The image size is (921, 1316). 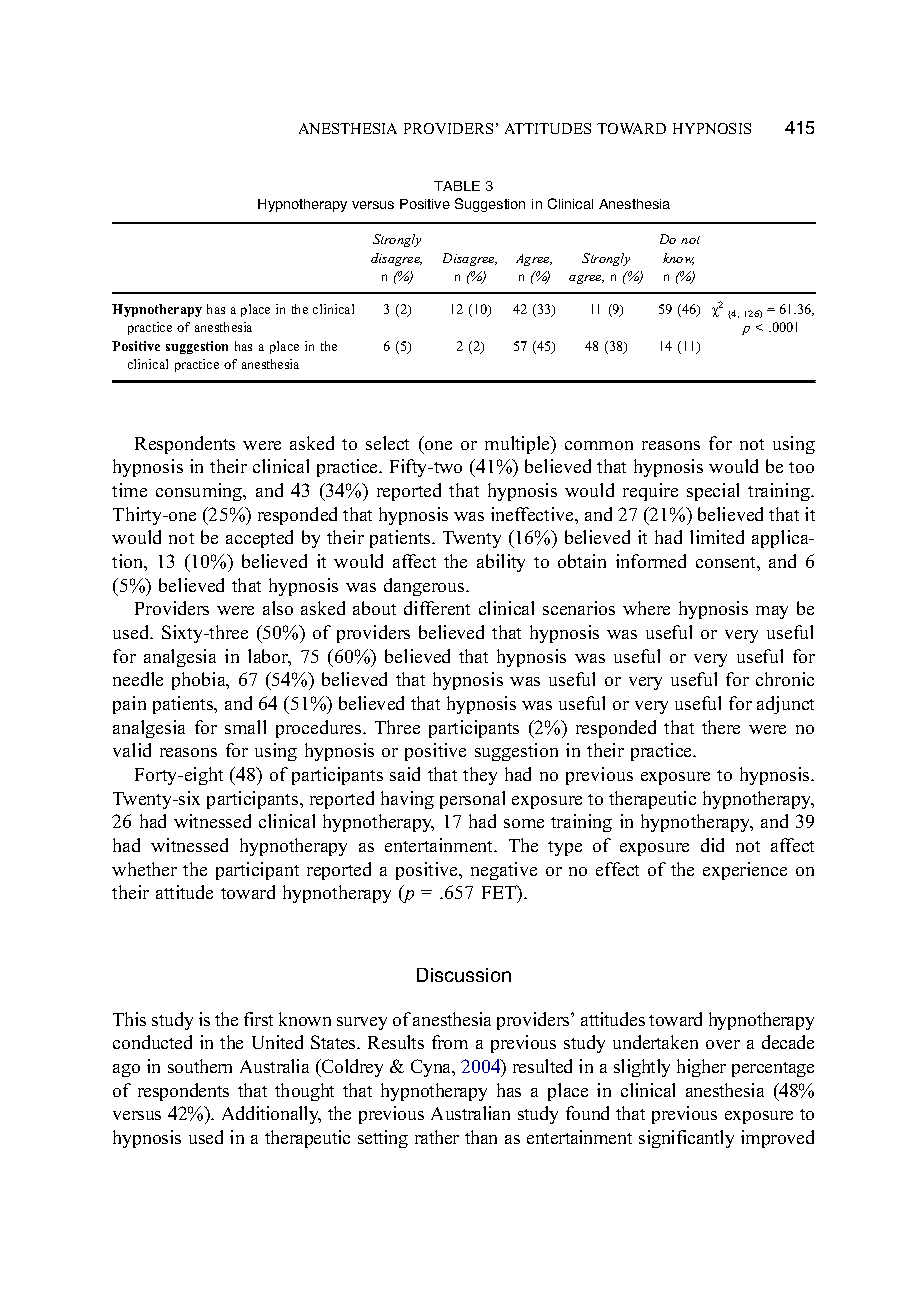 I want to click on different, so click(x=437, y=608).
